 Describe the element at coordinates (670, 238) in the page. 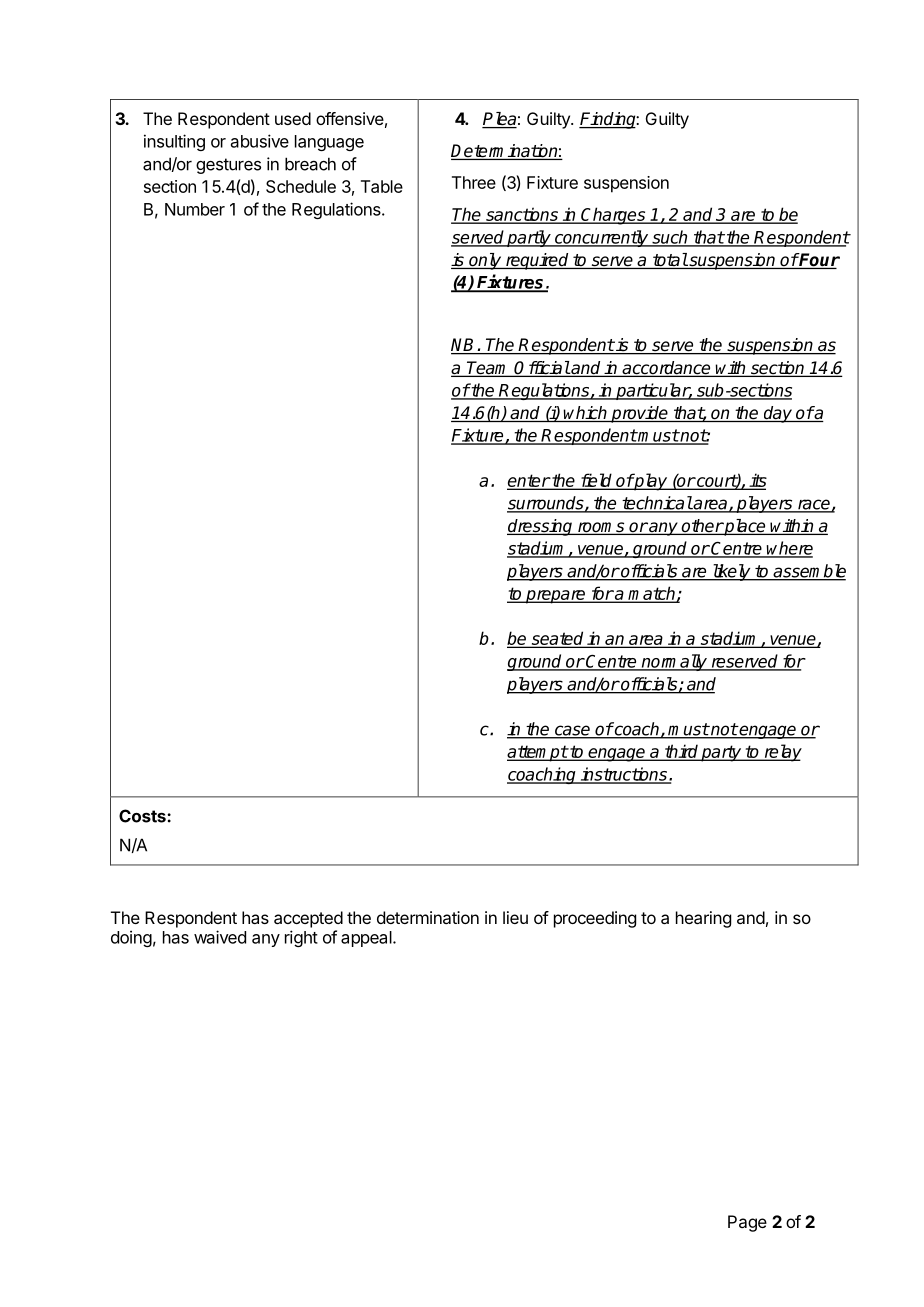

I see `such` at that location.
